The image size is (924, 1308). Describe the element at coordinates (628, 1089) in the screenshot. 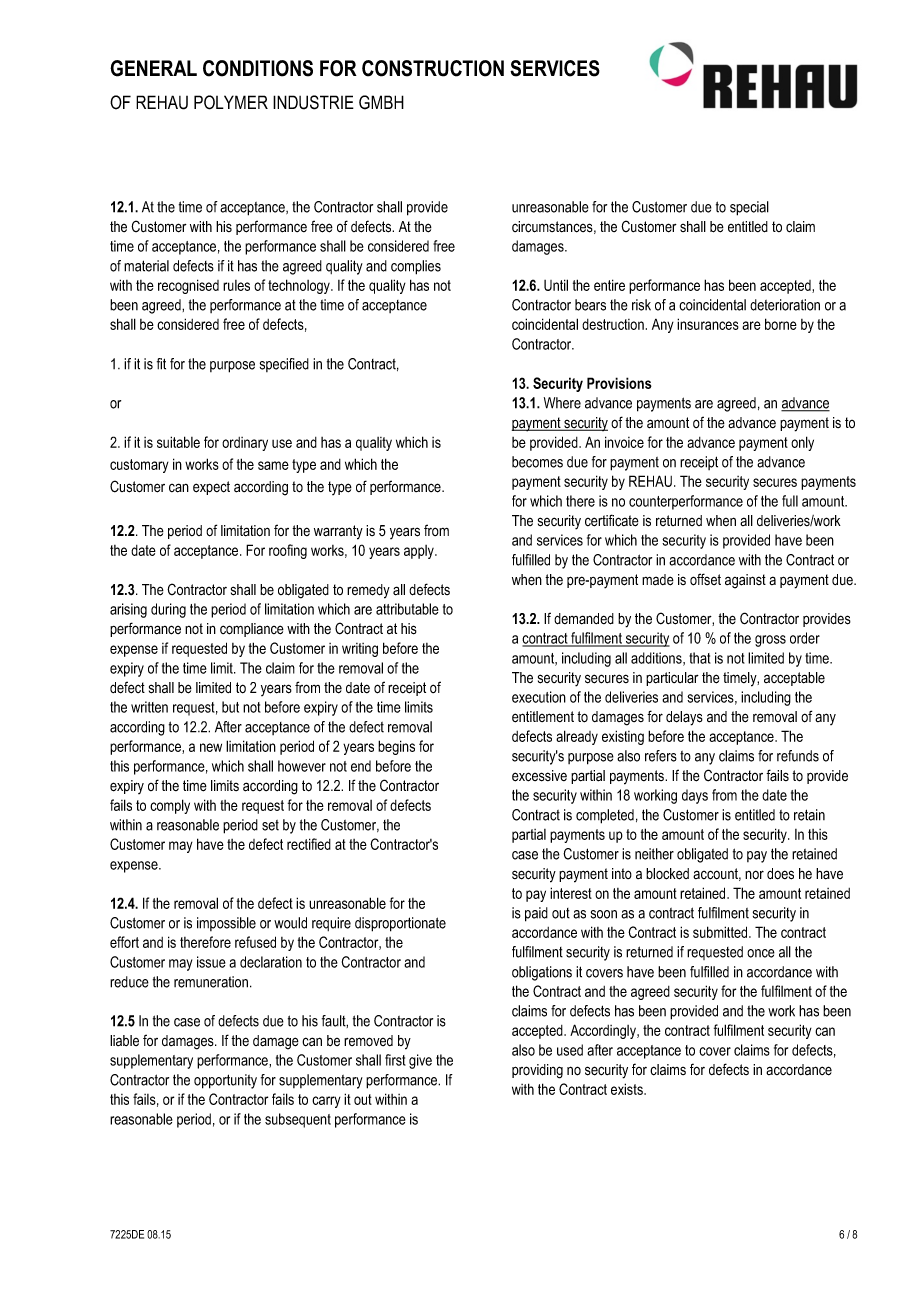

I see `exists` at that location.
